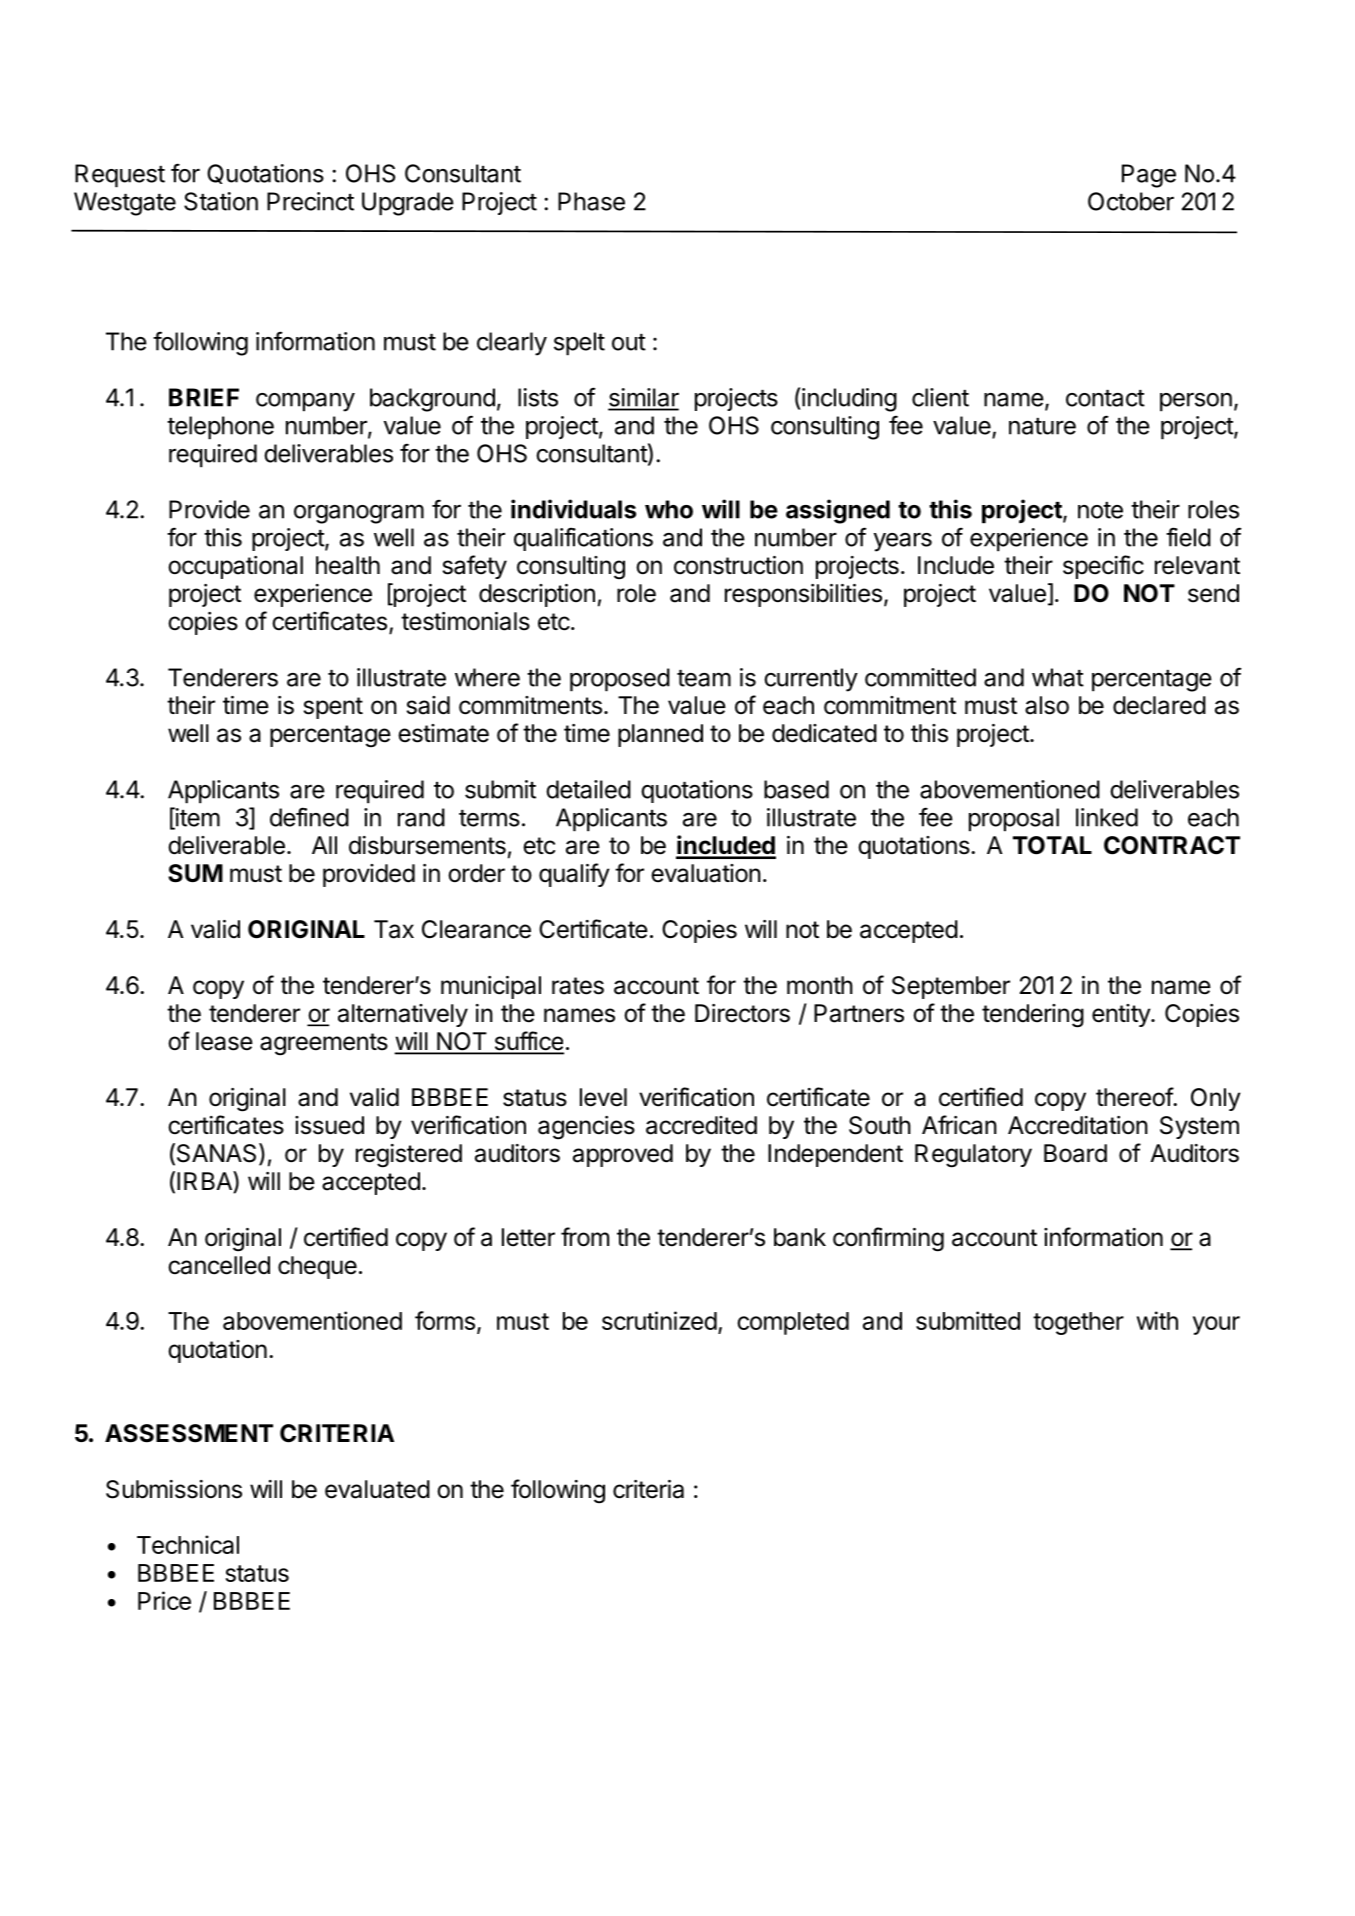  I want to click on Technical, so click(188, 1544).
